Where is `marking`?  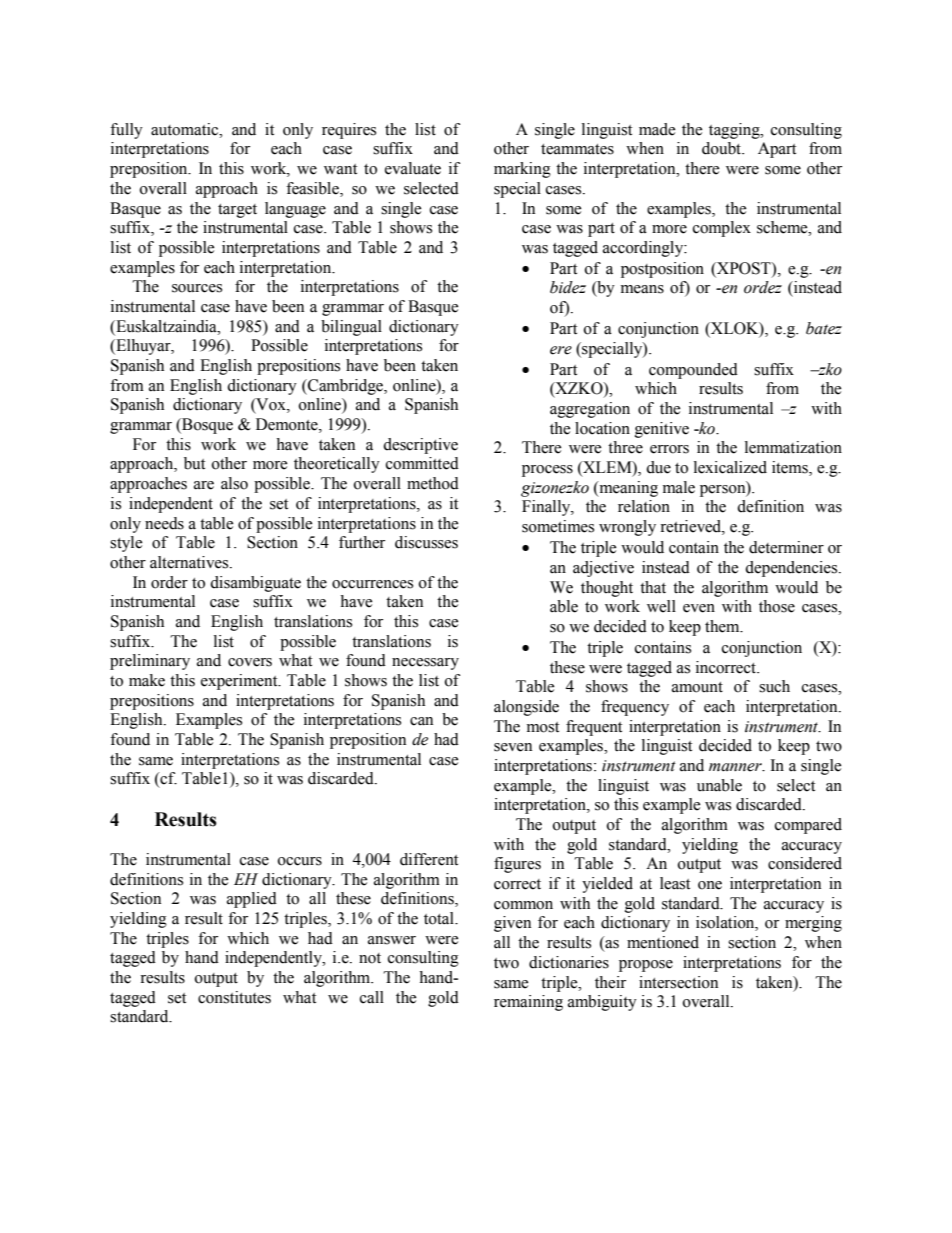
marking is located at coordinates (522, 170).
